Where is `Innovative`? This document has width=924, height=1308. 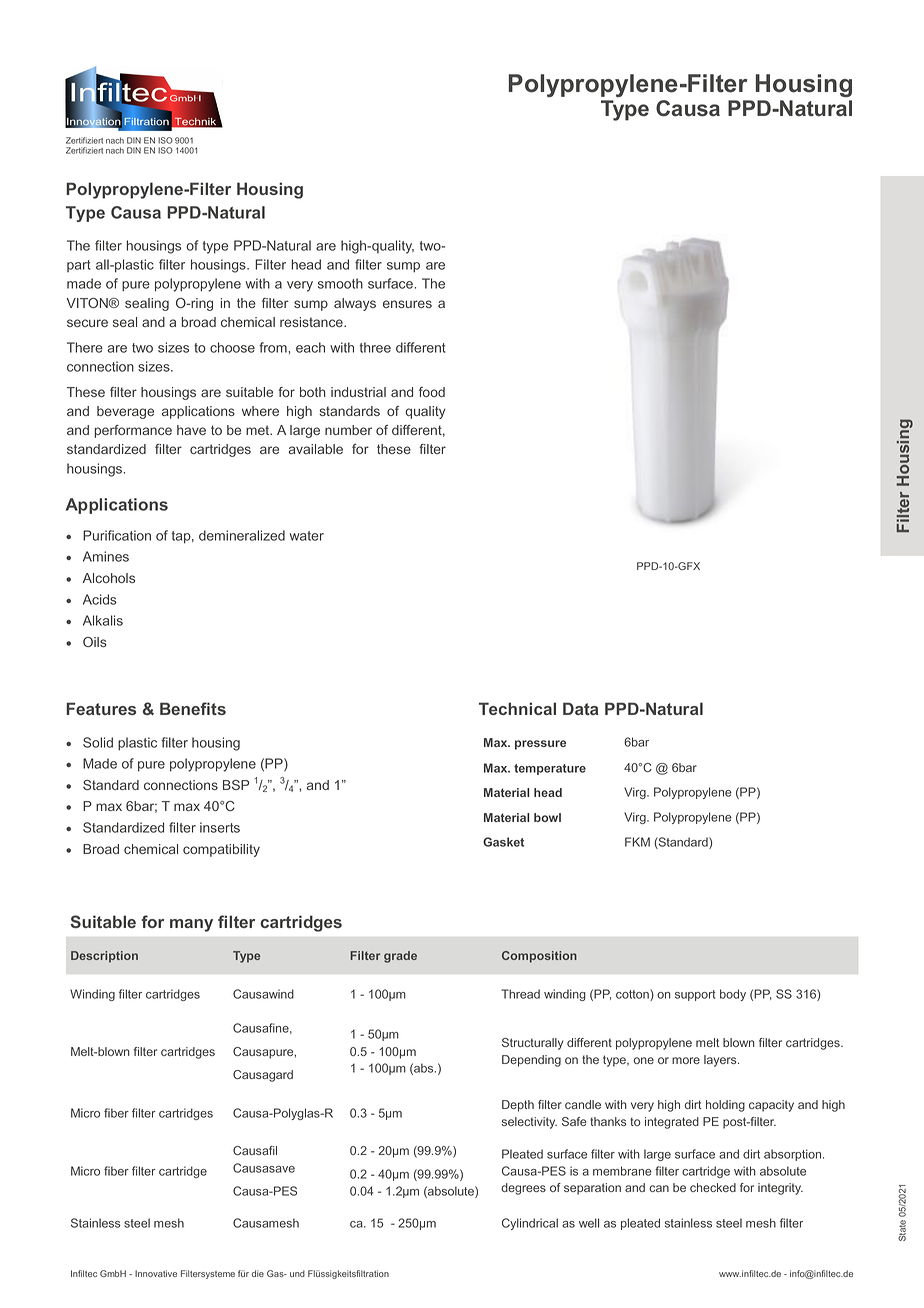
Innovative is located at coordinates (156, 1273).
